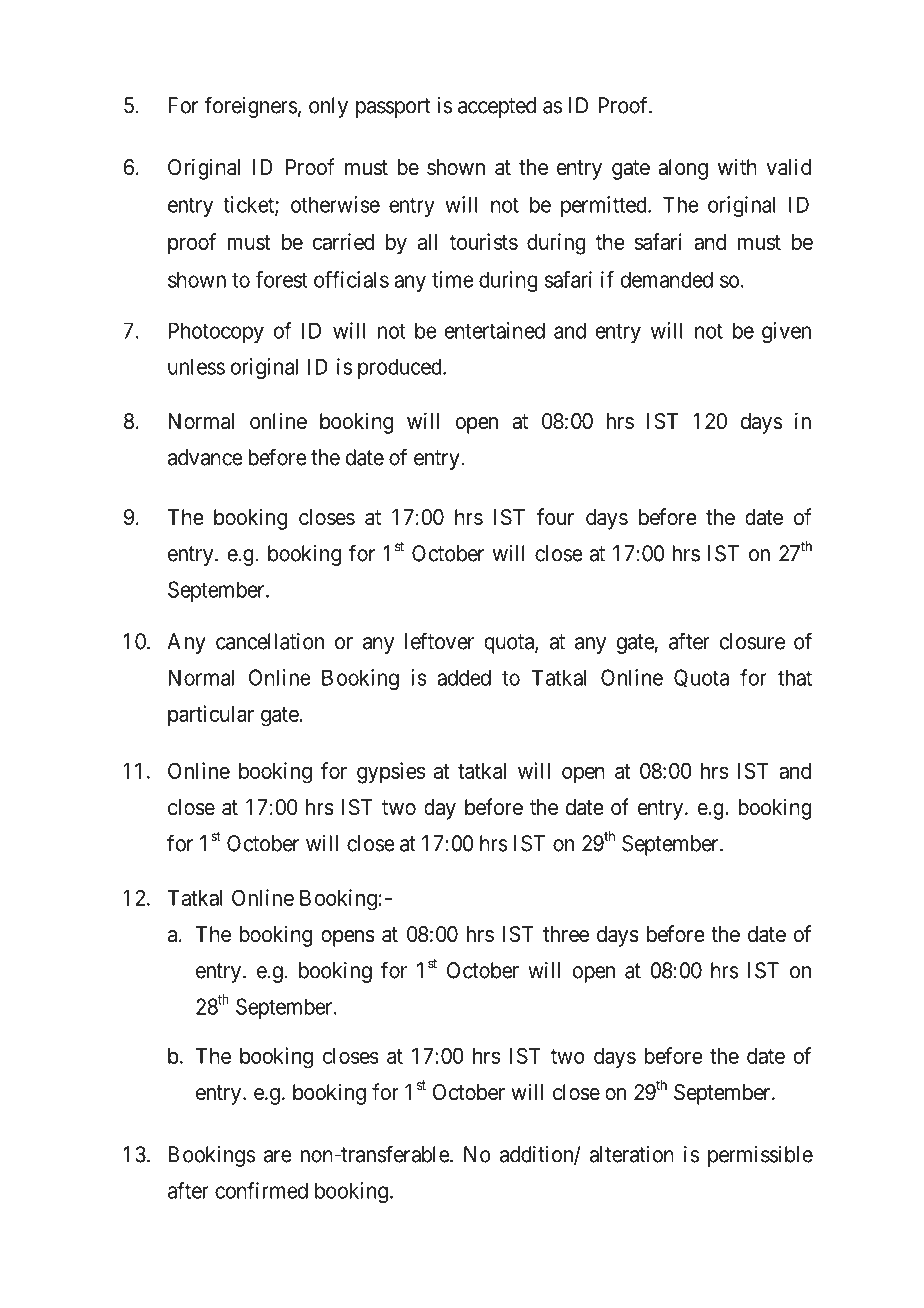  I want to click on confirmed, so click(261, 1190).
